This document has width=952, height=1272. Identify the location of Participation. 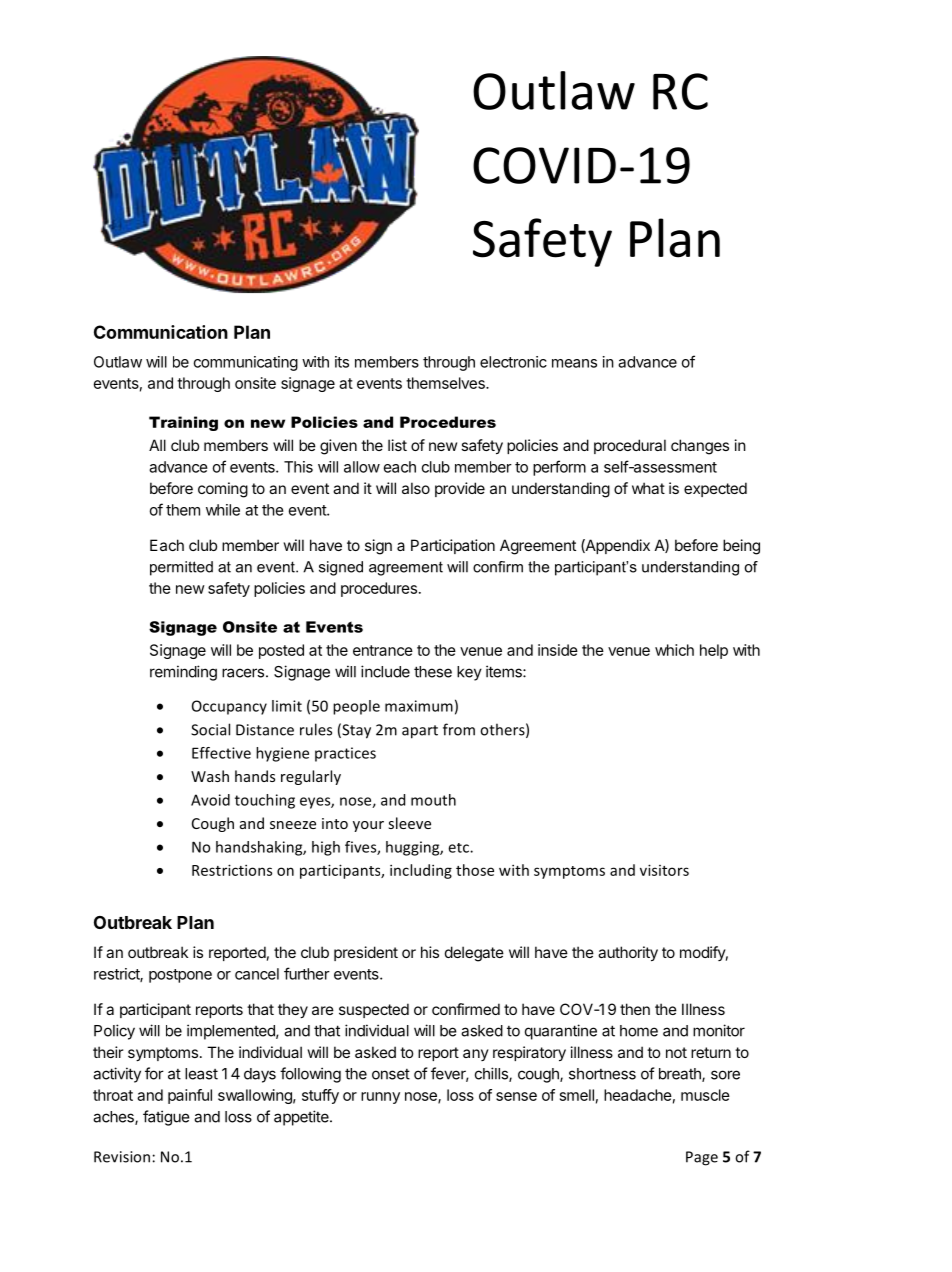
(453, 546).
